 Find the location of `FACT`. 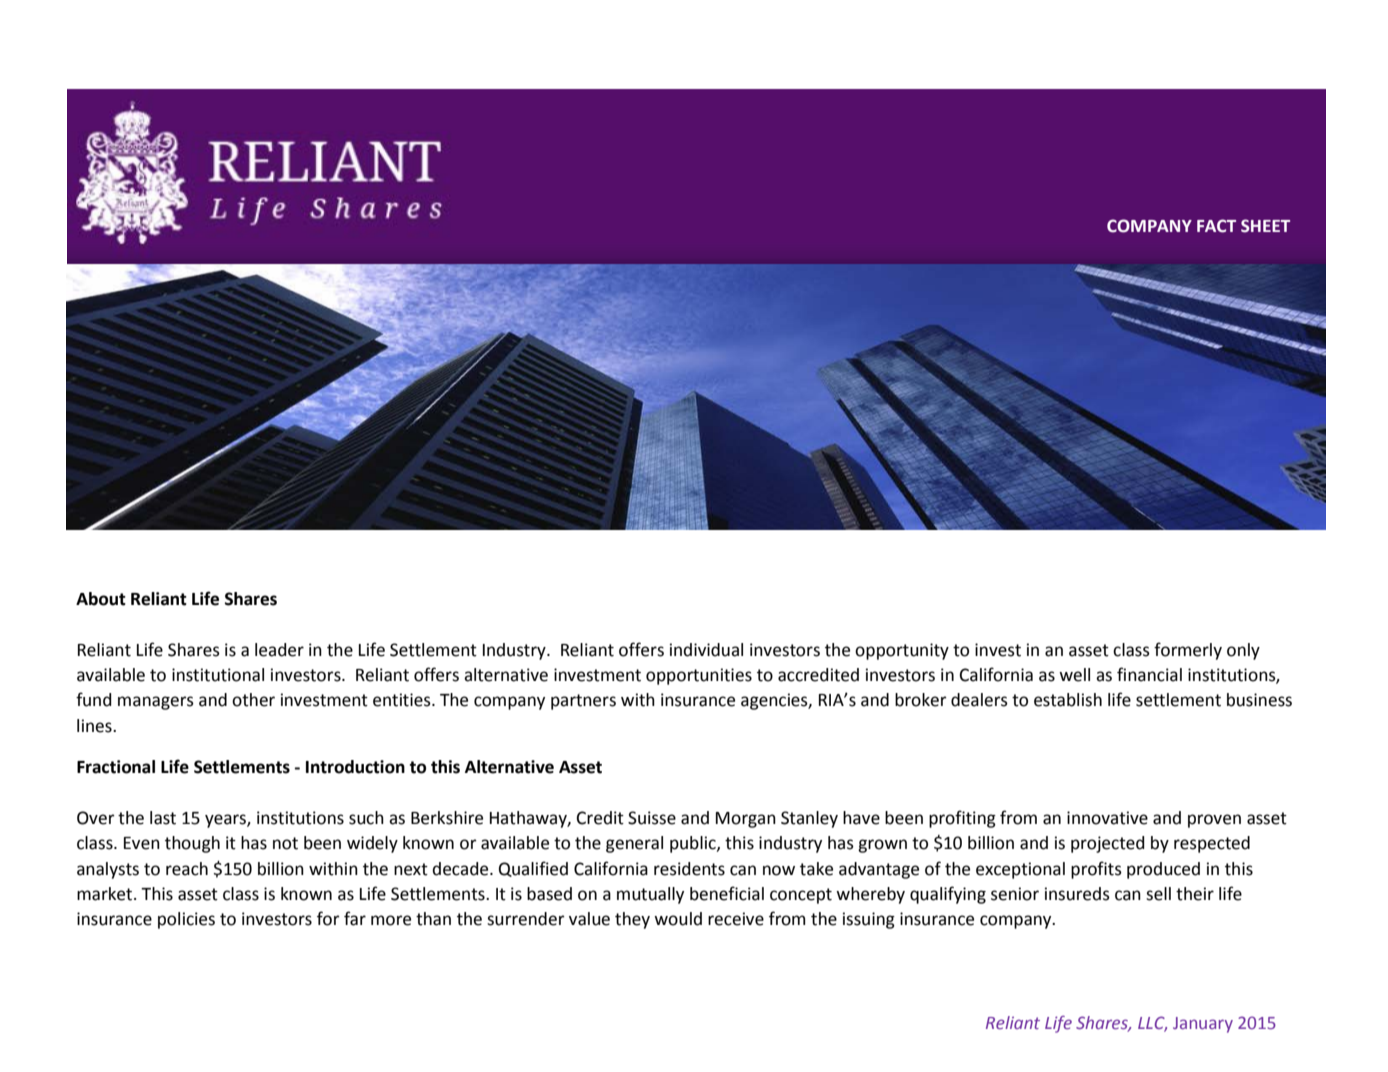

FACT is located at coordinates (1216, 226).
